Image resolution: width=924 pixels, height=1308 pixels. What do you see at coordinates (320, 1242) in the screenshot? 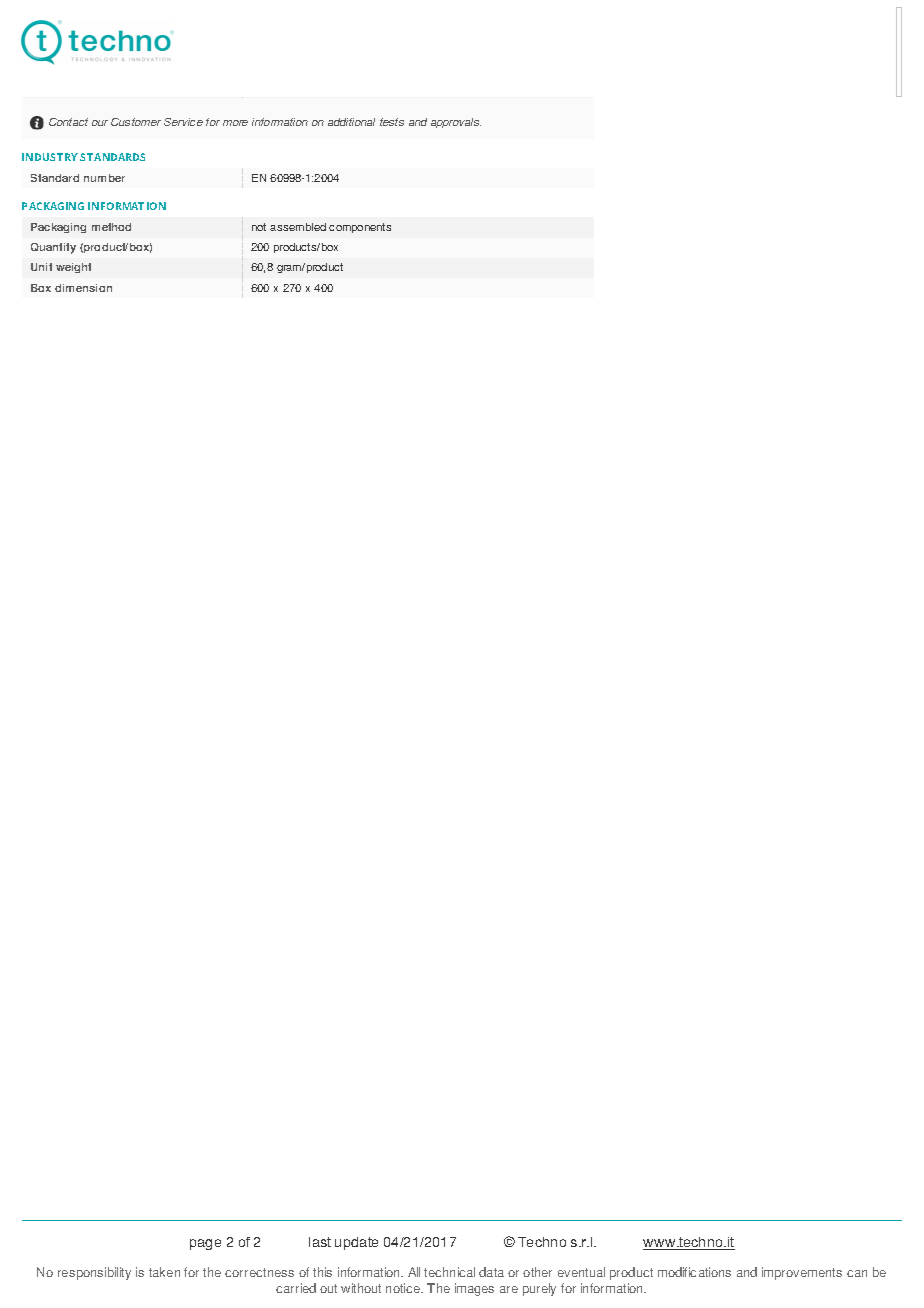
I see `last` at bounding box center [320, 1242].
